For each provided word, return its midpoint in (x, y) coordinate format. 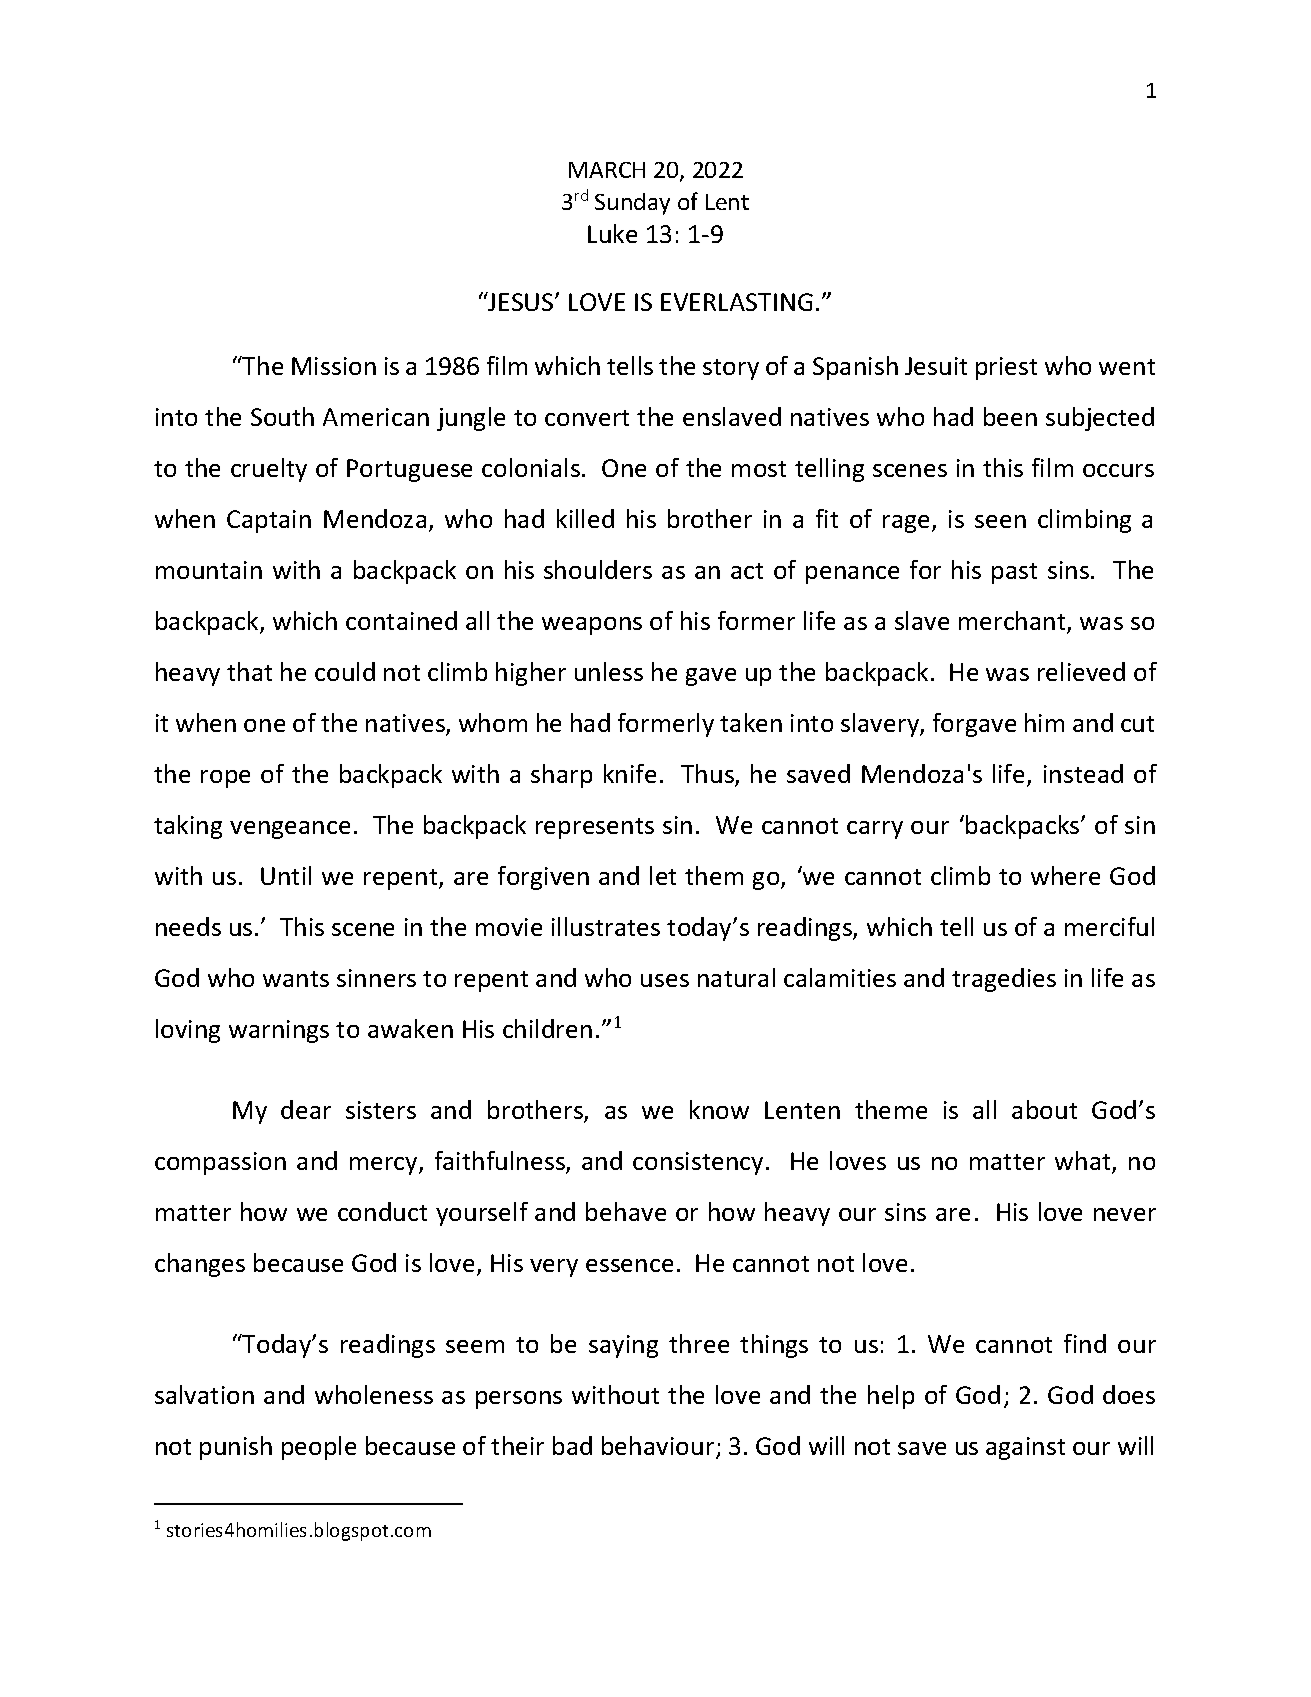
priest (1006, 368)
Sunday (632, 204)
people (319, 1448)
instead (1083, 773)
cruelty (269, 470)
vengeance (290, 830)
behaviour (659, 1447)
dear (306, 1109)
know (719, 1109)
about (1044, 1109)
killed (585, 518)
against (1025, 1448)
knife (630, 773)
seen (1000, 521)
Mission (334, 366)
